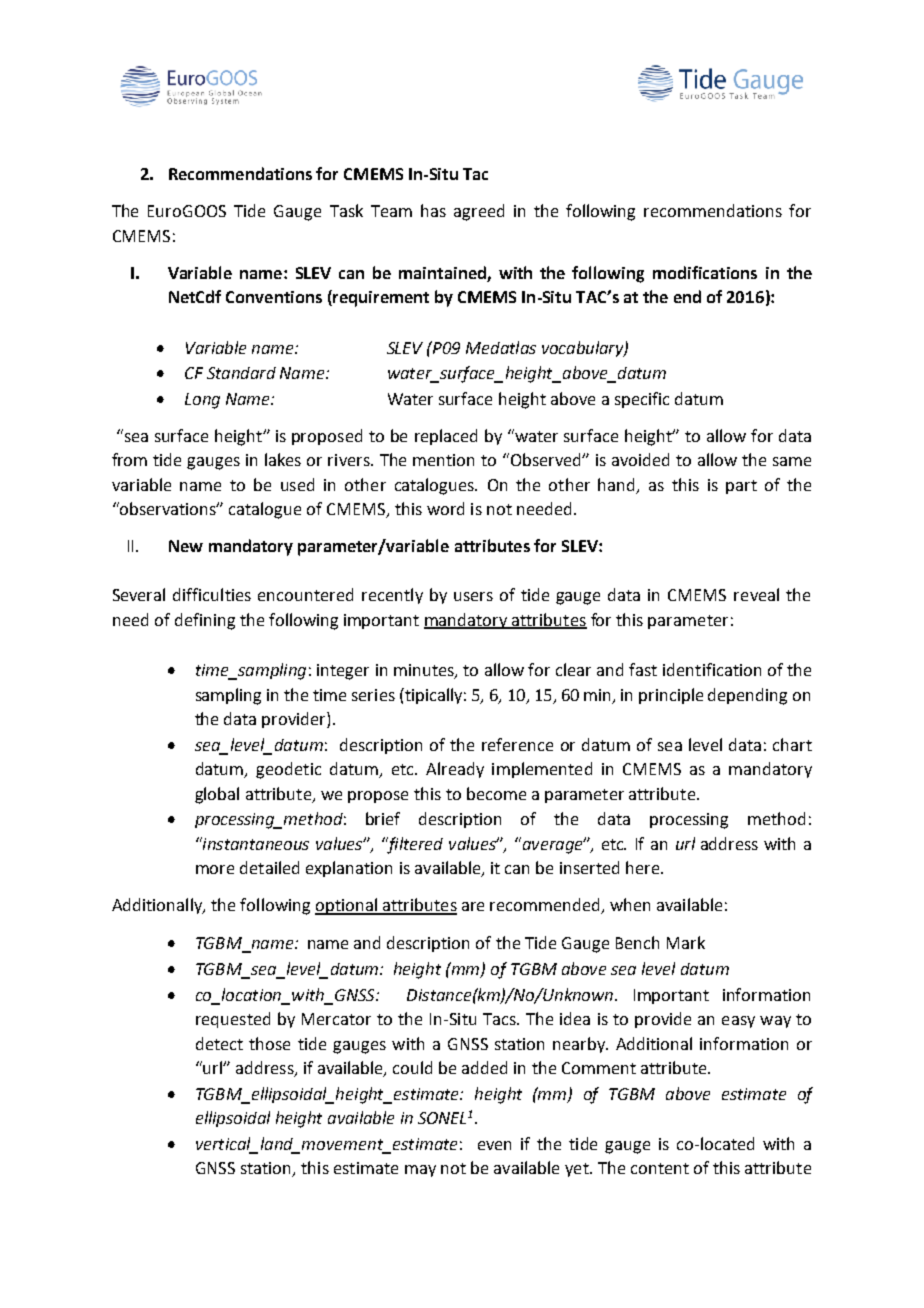 This screenshot has height=1308, width=924. What do you see at coordinates (479, 212) in the screenshot?
I see `agreed` at bounding box center [479, 212].
